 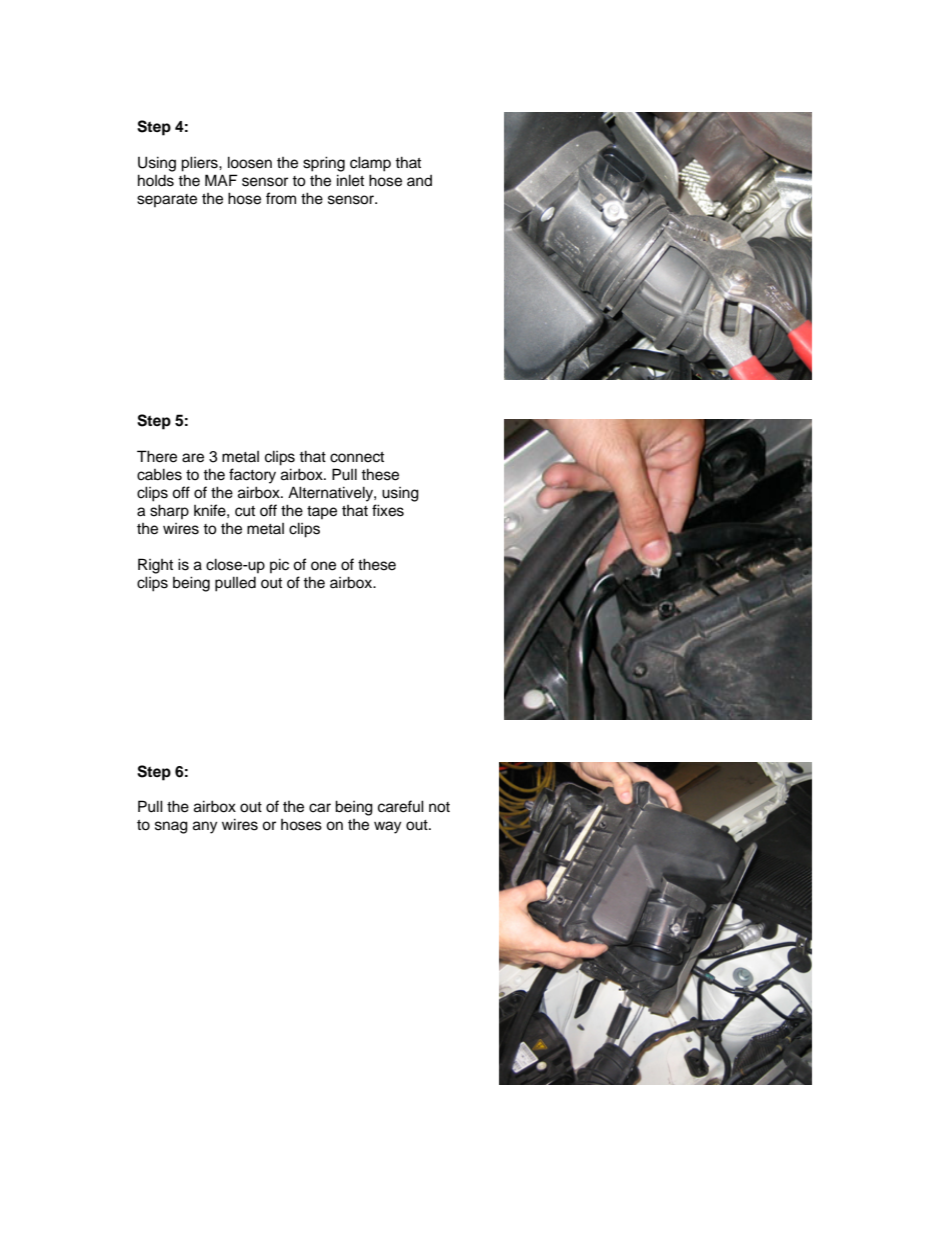 What do you see at coordinates (357, 457) in the screenshot?
I see `connect` at bounding box center [357, 457].
